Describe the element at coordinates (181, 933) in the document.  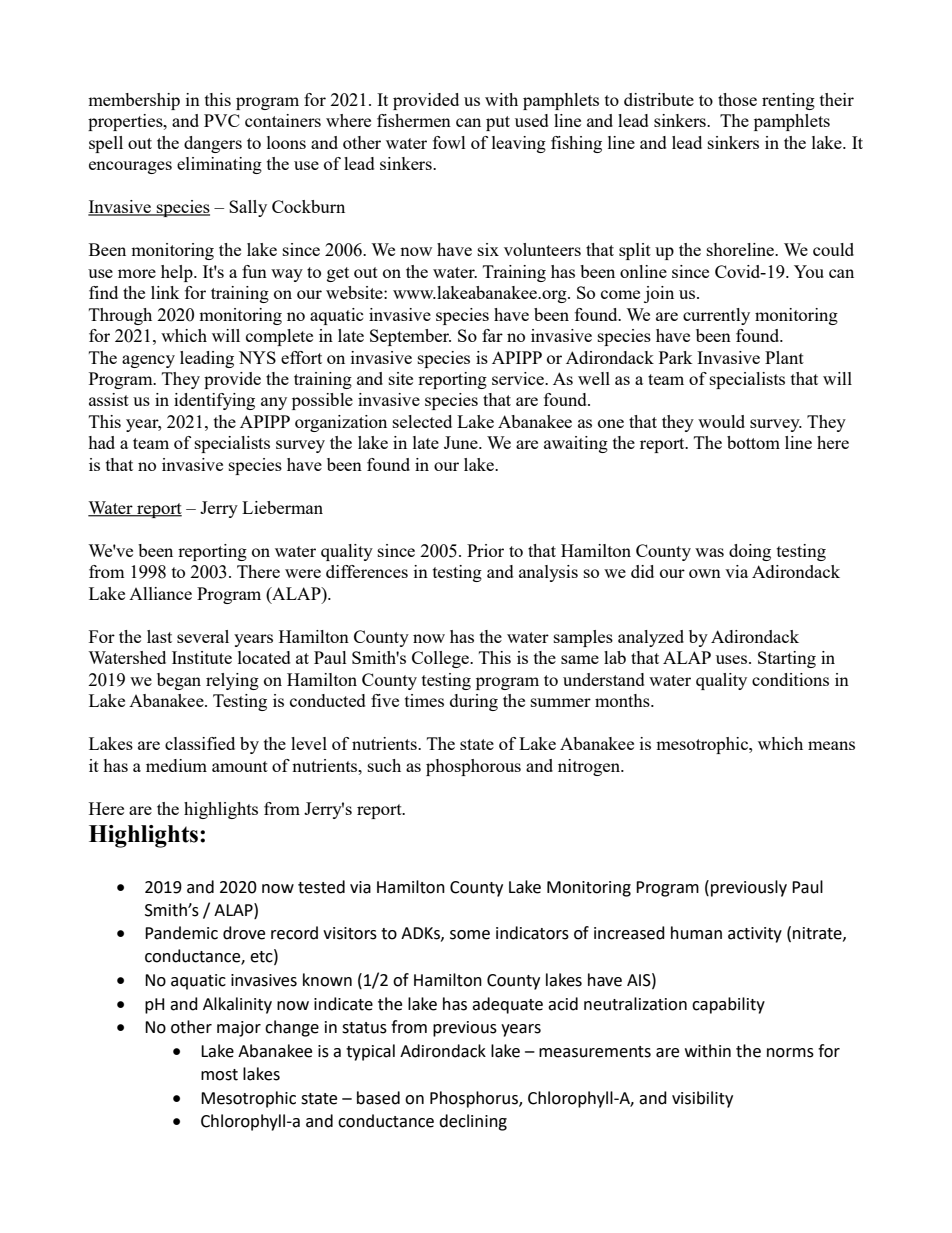
I see `Pandemic` at that location.
